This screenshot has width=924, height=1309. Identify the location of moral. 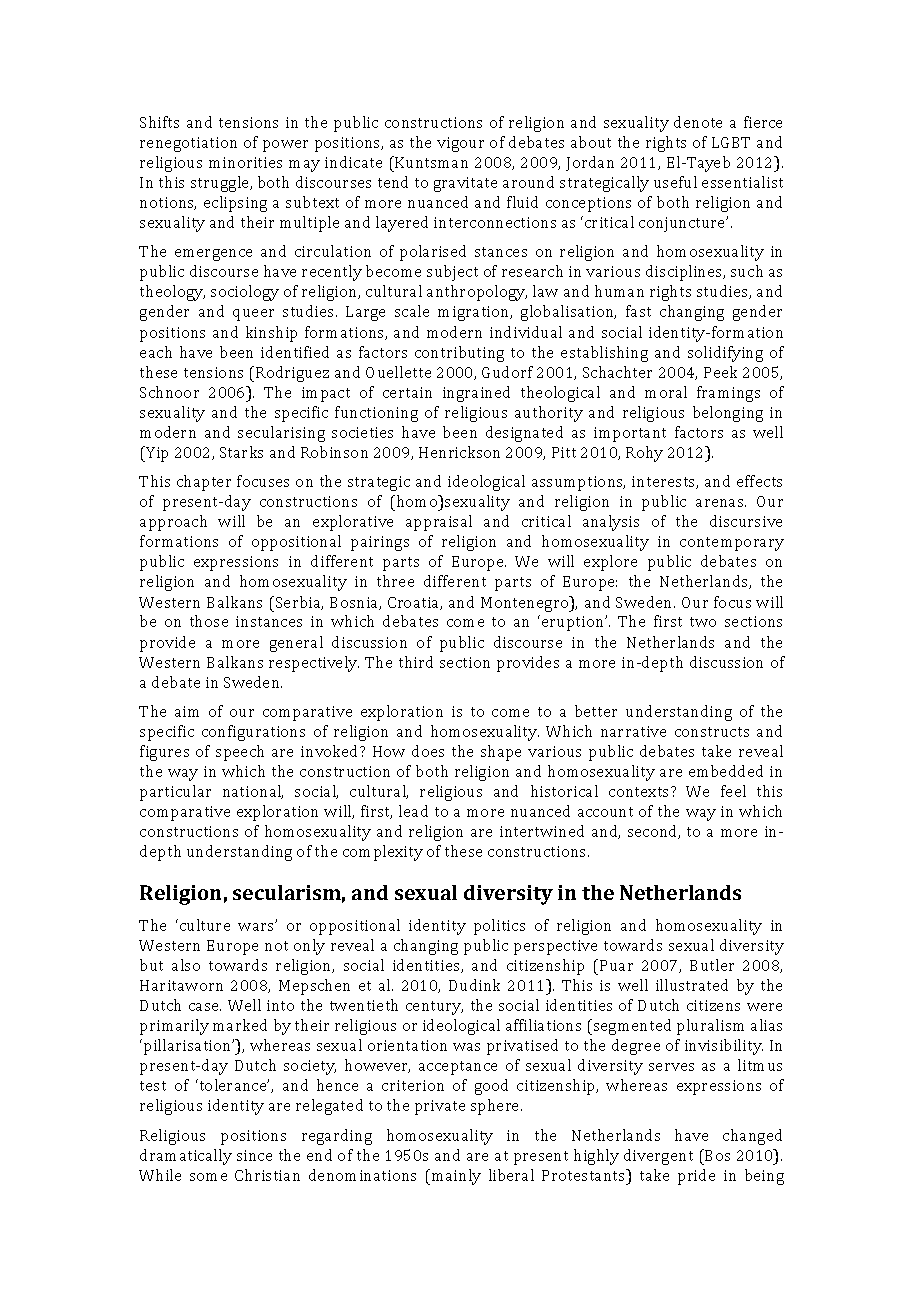
(666, 392).
